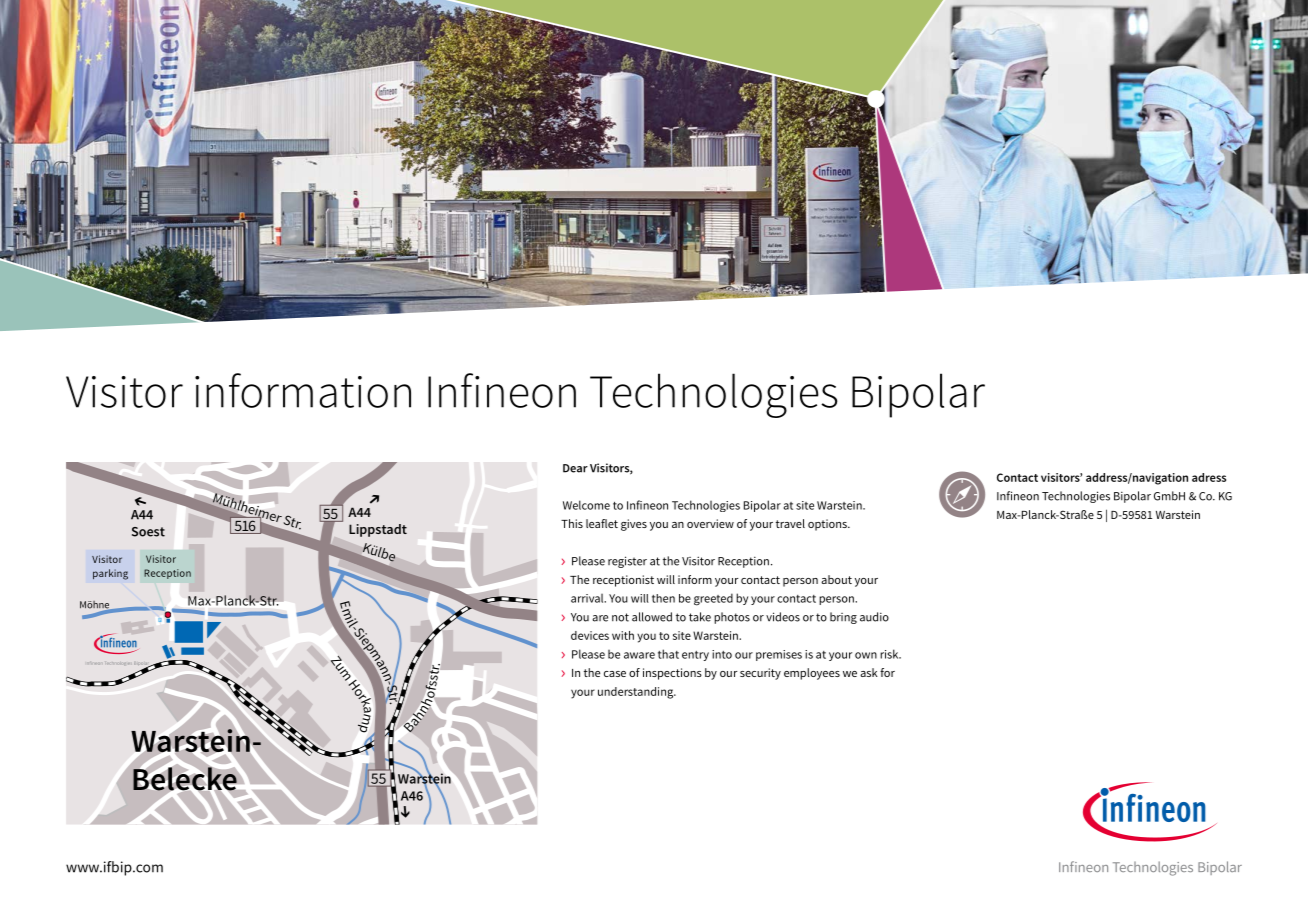  I want to click on adress, so click(1209, 477).
